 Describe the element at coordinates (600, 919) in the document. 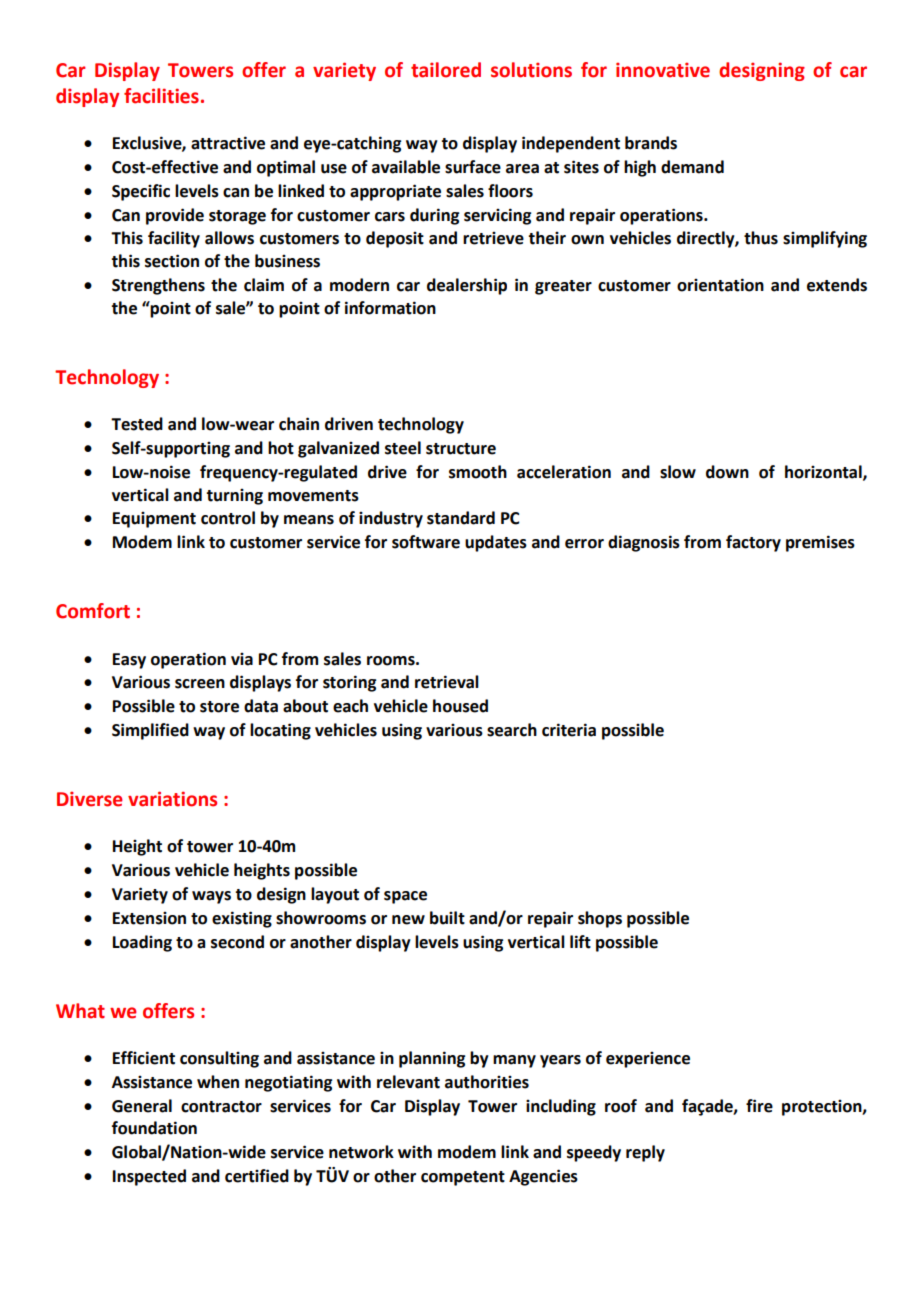

I see `shops` at that location.
